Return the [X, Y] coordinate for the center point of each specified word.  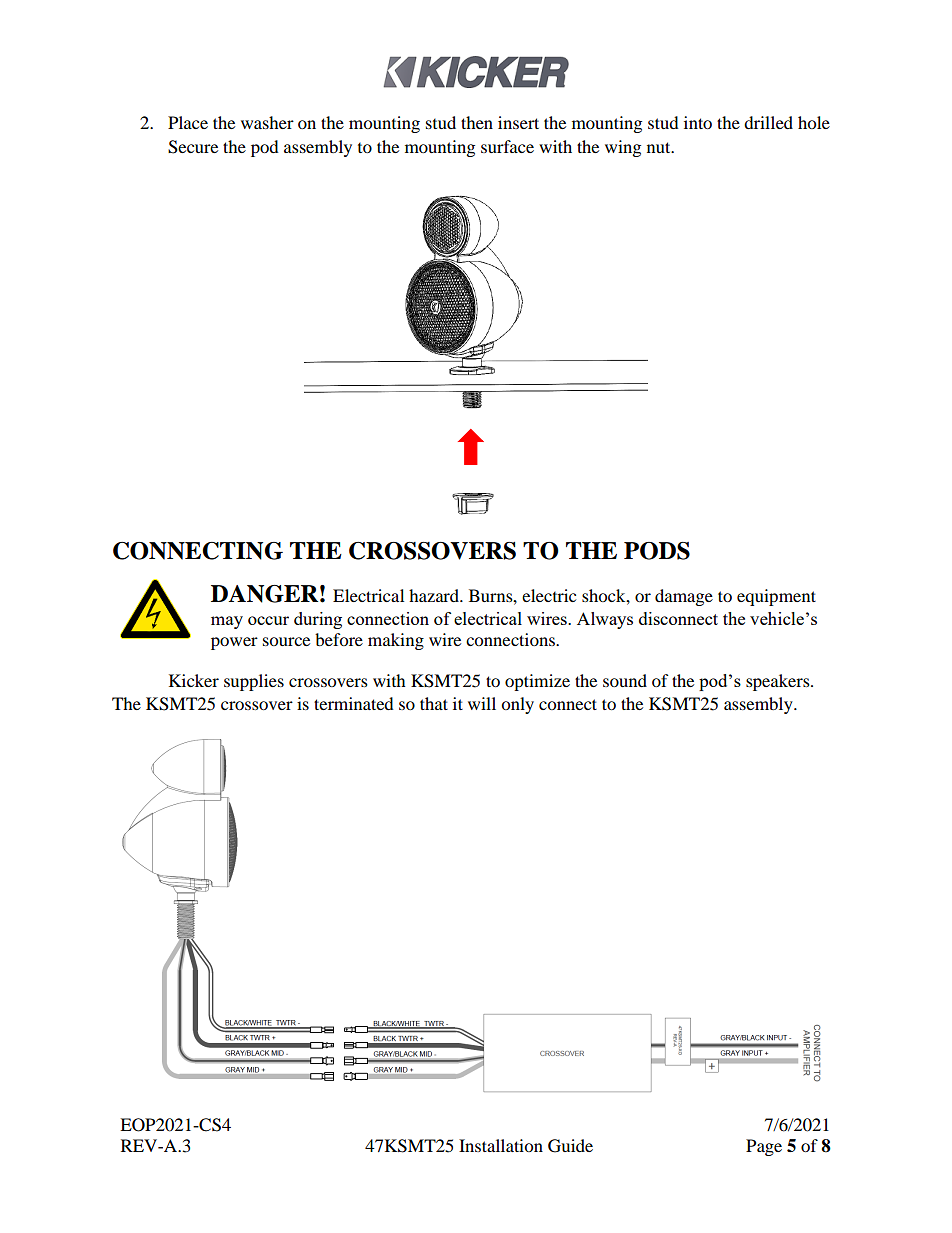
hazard [435, 595]
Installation [501, 1145]
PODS [657, 551]
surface [507, 146]
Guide [570, 1146]
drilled [768, 122]
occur [268, 620]
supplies [254, 682]
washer [267, 122]
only [517, 705]
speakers [779, 682]
